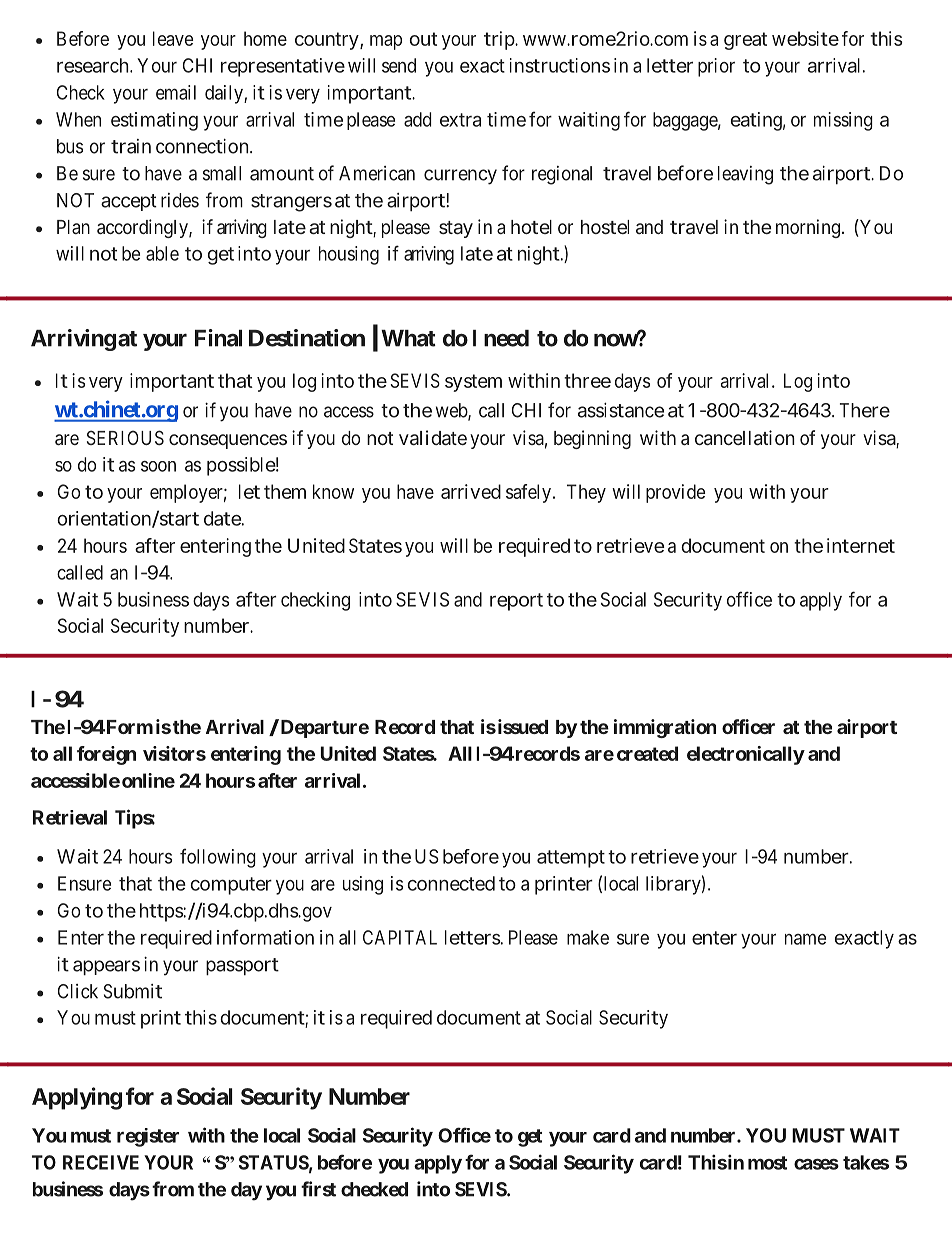 The width and height of the screenshot is (952, 1233). Describe the element at coordinates (158, 466) in the screenshot. I see `soon` at that location.
